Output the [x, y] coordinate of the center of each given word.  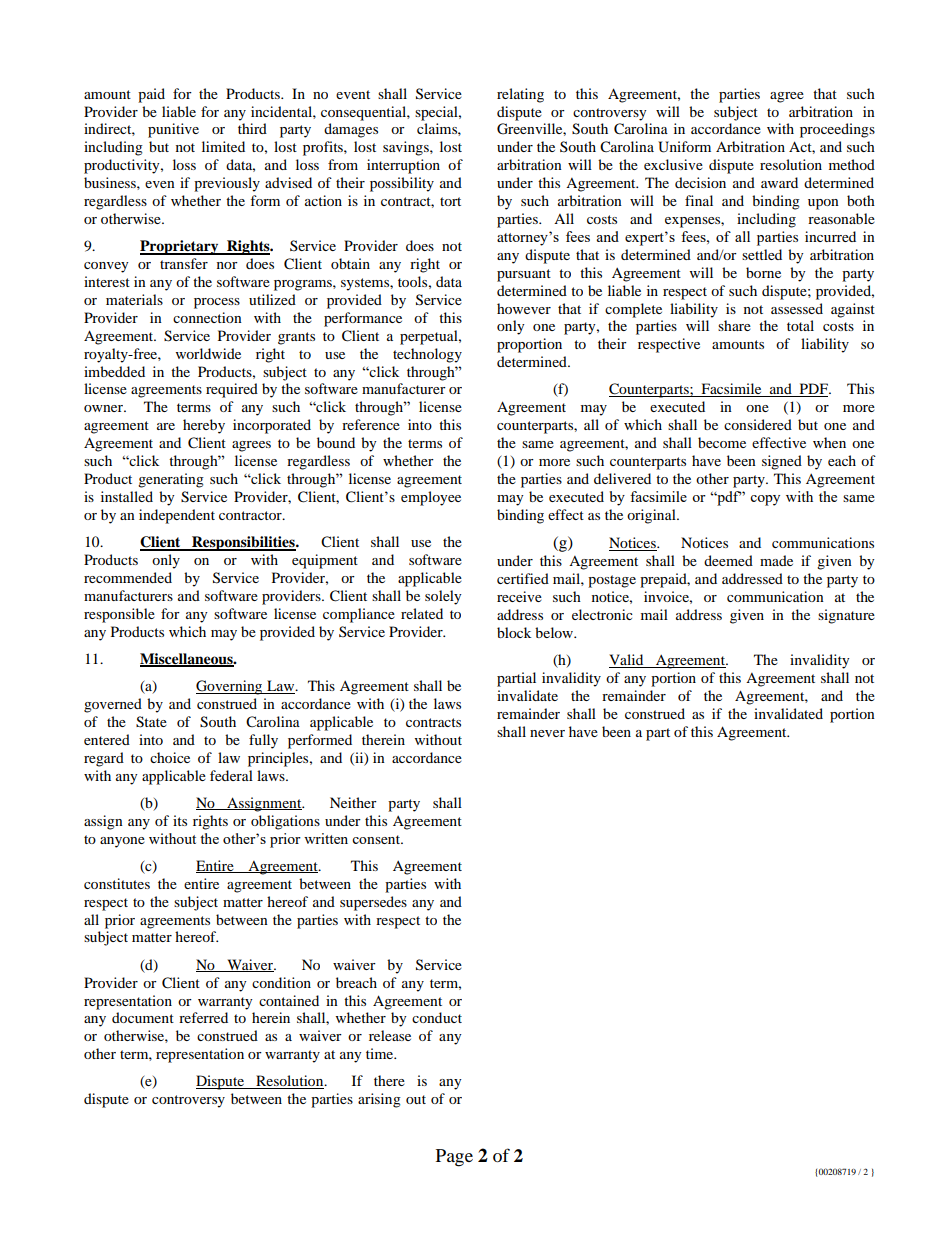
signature [846, 616]
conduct [437, 1017]
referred [203, 1017]
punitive [173, 130]
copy [765, 500]
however [524, 308]
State [151, 722]
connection [207, 317]
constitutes [117, 883]
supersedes [373, 903]
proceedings [837, 130]
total [800, 325]
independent [177, 516]
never [547, 733]
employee [431, 498]
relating [520, 95]
